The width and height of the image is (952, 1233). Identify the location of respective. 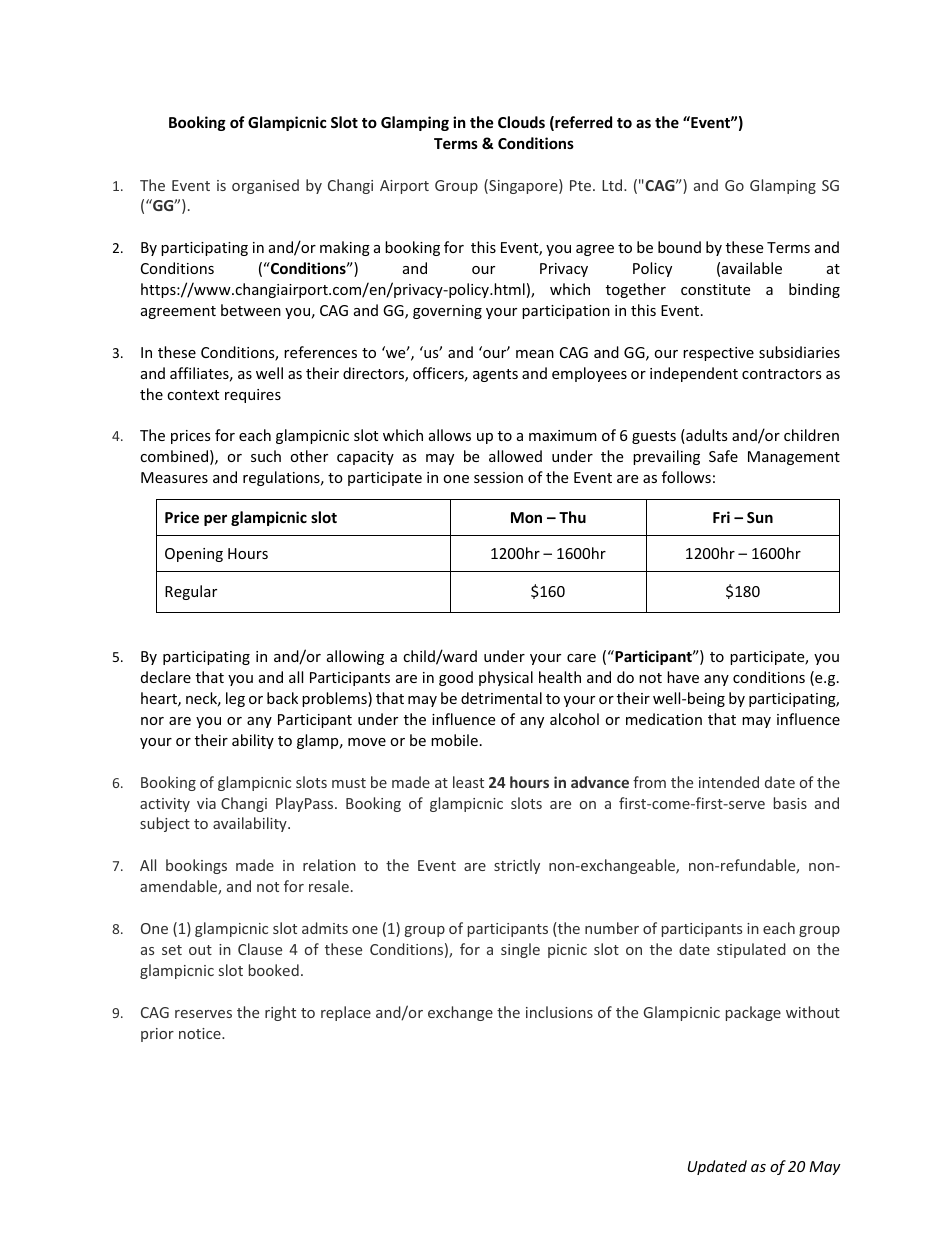
(718, 354).
